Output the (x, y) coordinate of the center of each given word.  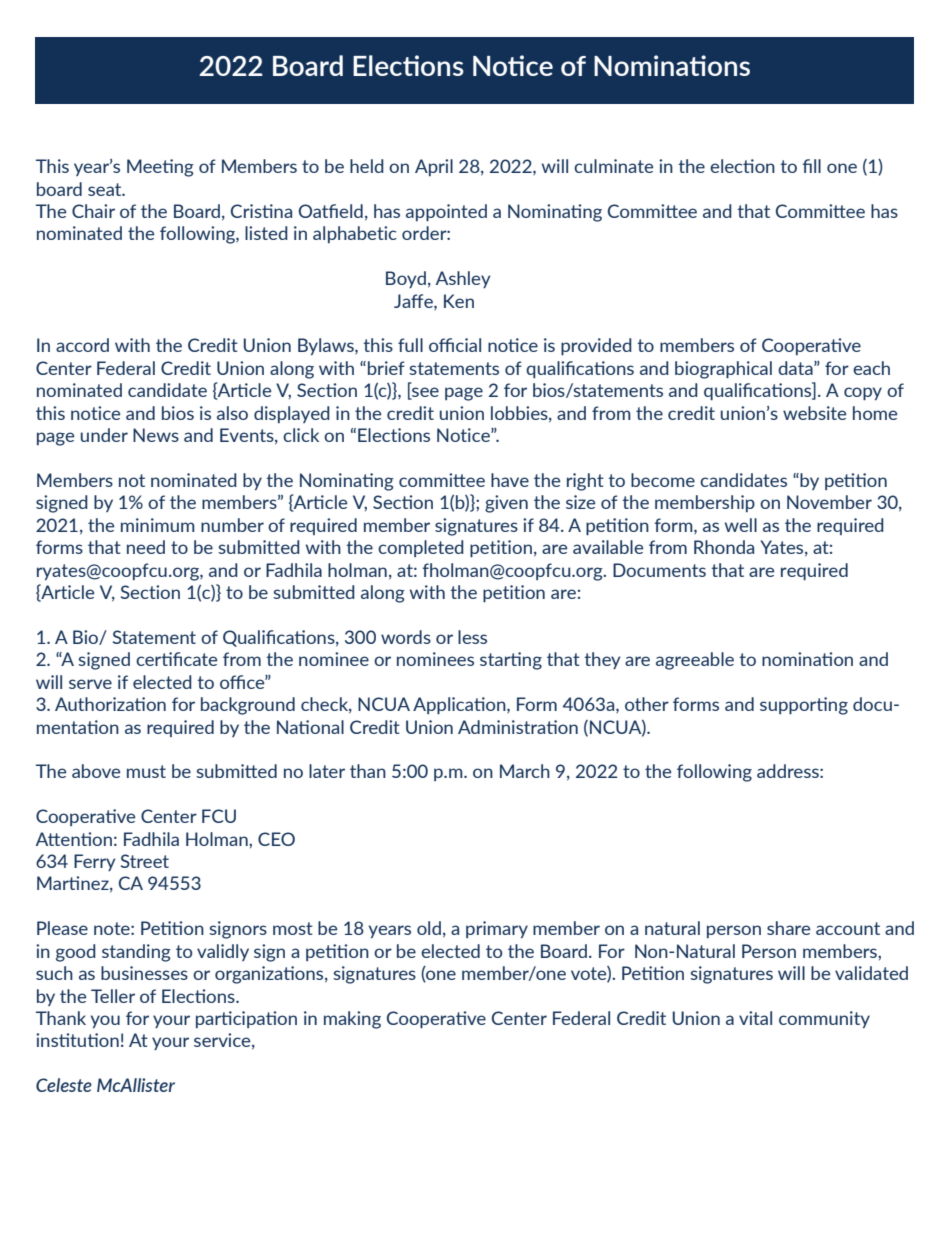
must (146, 771)
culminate (613, 166)
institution (77, 1040)
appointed (446, 212)
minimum (158, 525)
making (352, 1020)
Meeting (160, 168)
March (525, 771)
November (829, 502)
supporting (804, 706)
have (510, 480)
